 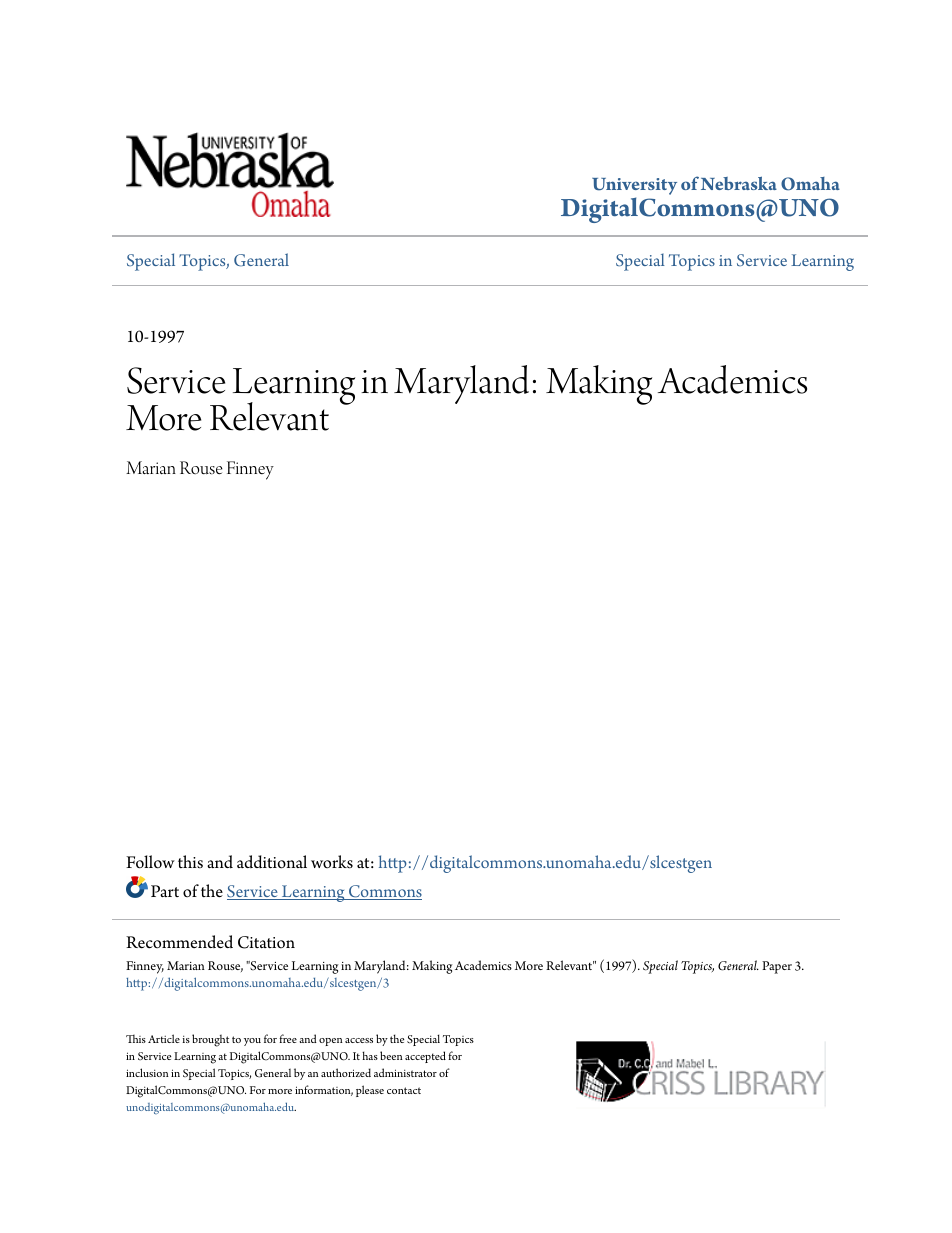 What do you see at coordinates (210, 1040) in the document?
I see `brought` at bounding box center [210, 1040].
